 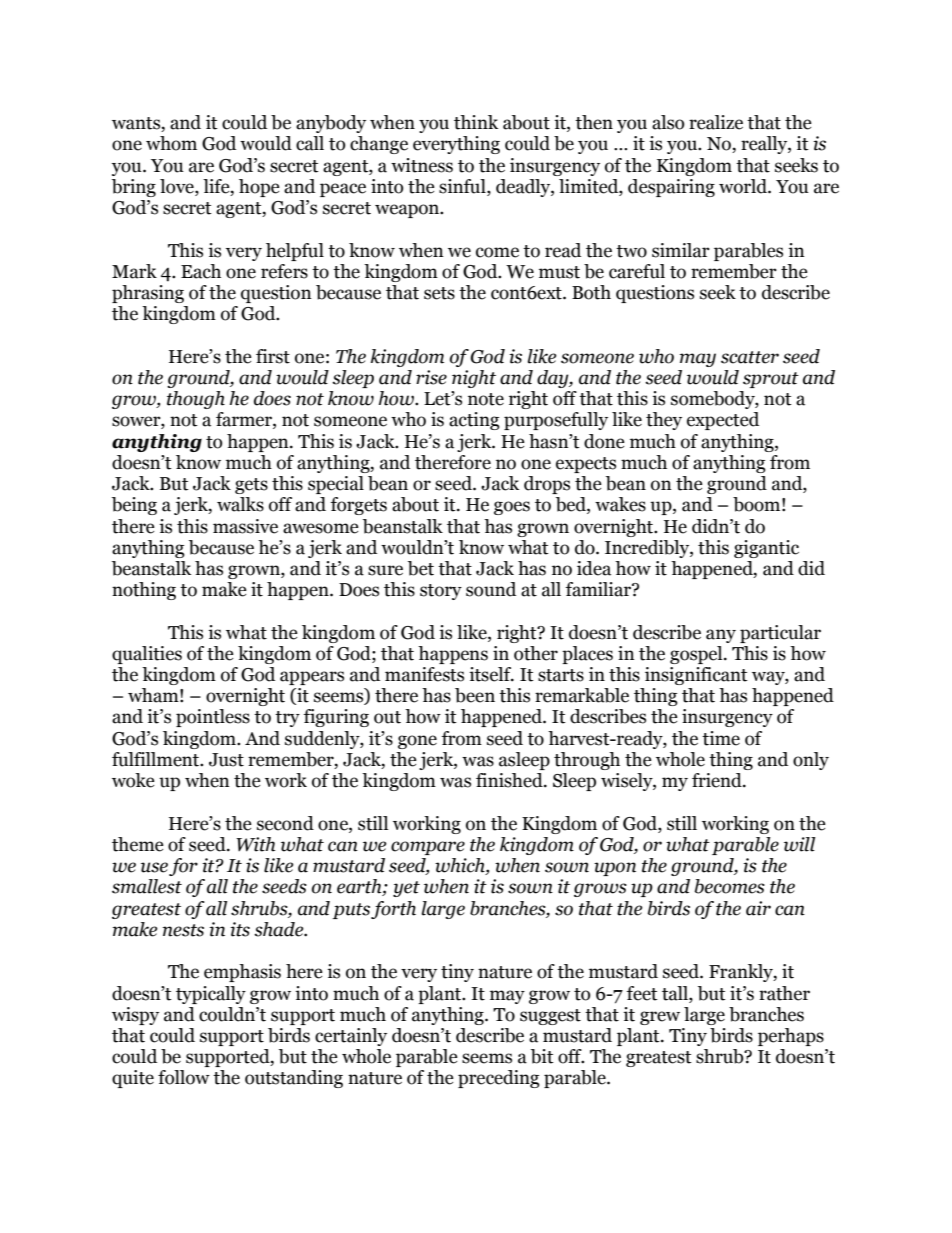 What do you see at coordinates (417, 742) in the screenshot?
I see `gone` at bounding box center [417, 742].
